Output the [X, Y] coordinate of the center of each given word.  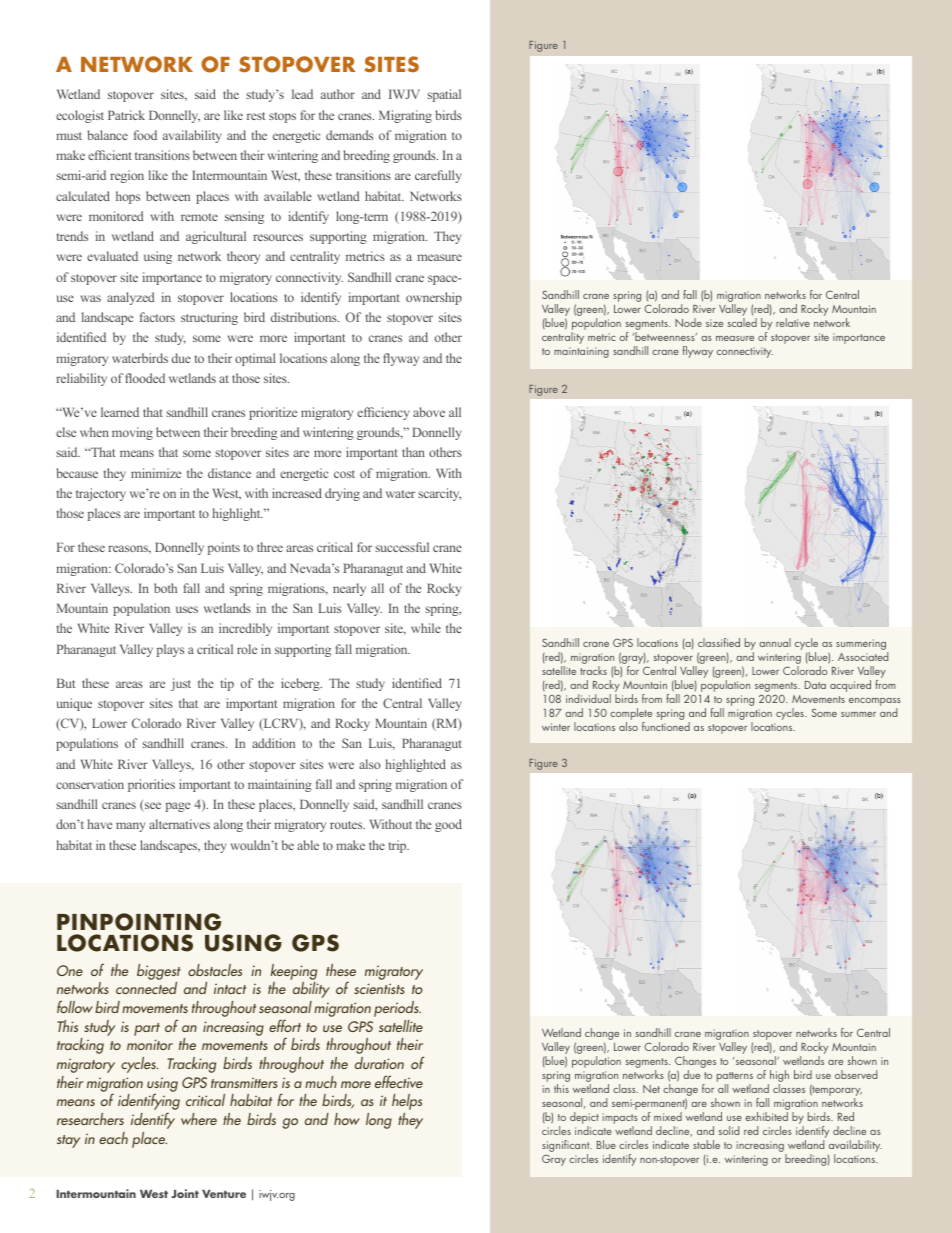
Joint [185, 1193]
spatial [444, 95]
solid [729, 1130]
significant [567, 1147]
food [145, 135]
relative [793, 322]
